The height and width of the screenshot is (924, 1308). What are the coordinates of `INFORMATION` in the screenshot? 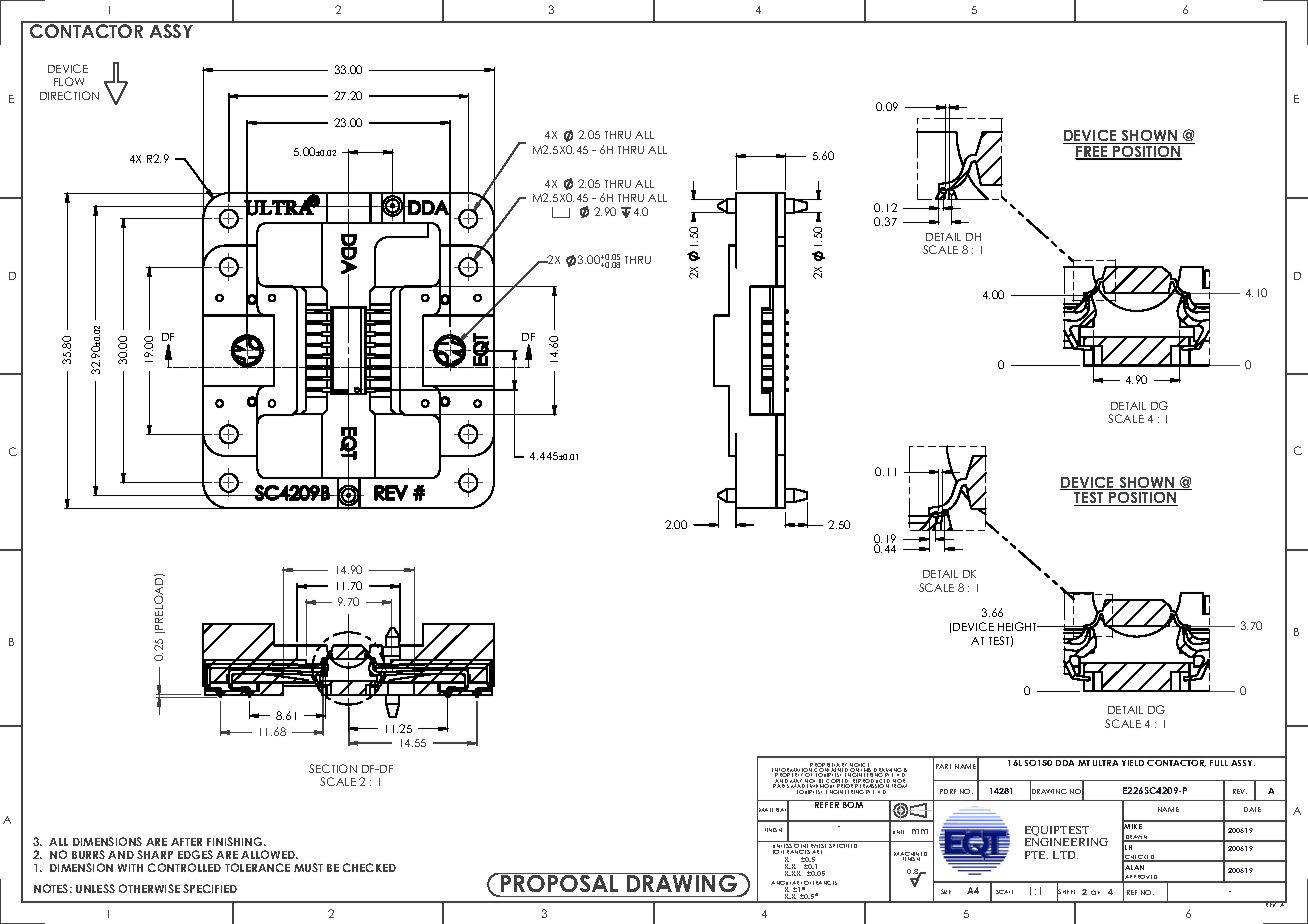 It's located at (792, 770).
